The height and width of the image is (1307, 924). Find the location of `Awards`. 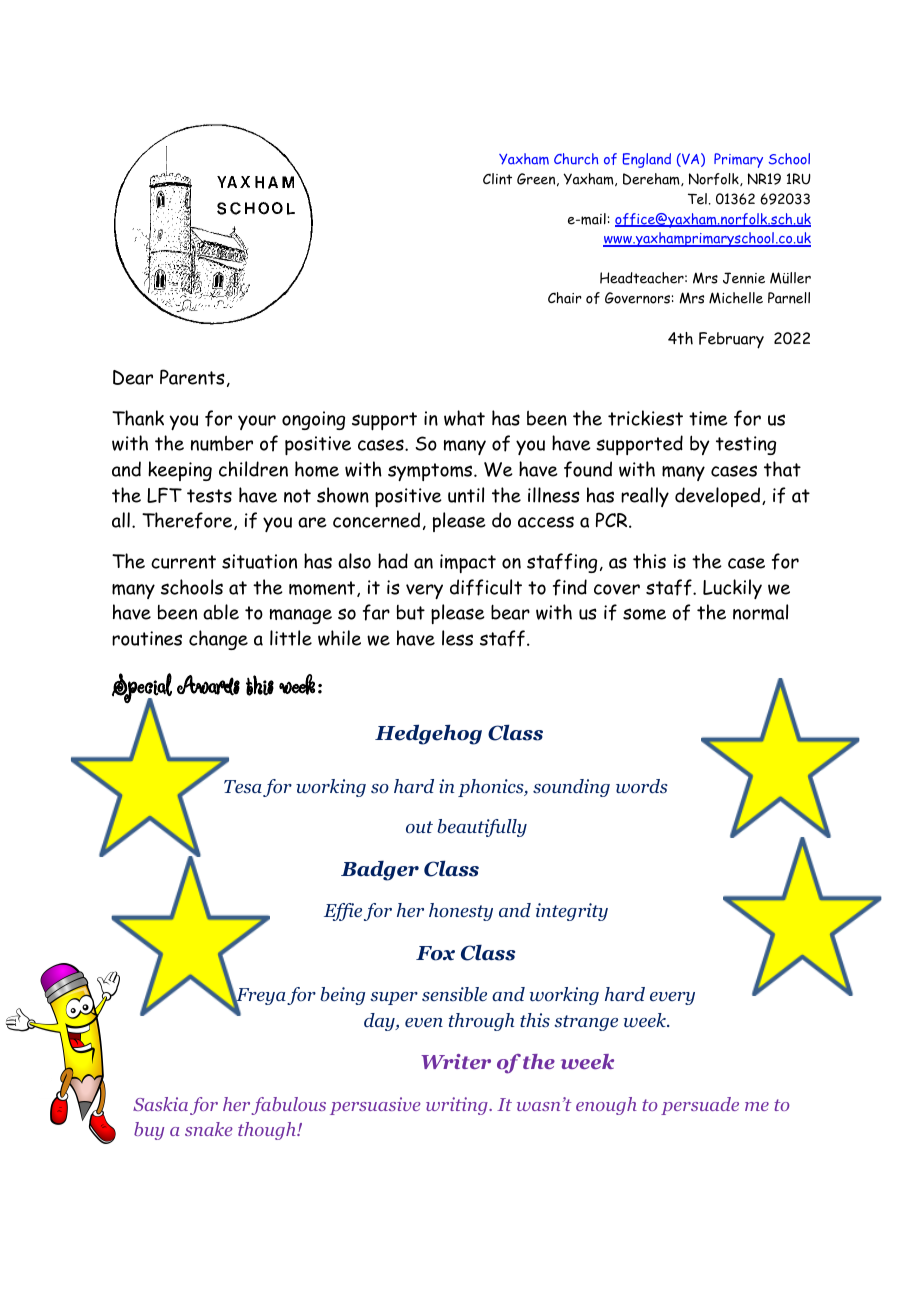

Awards is located at coordinates (208, 685).
